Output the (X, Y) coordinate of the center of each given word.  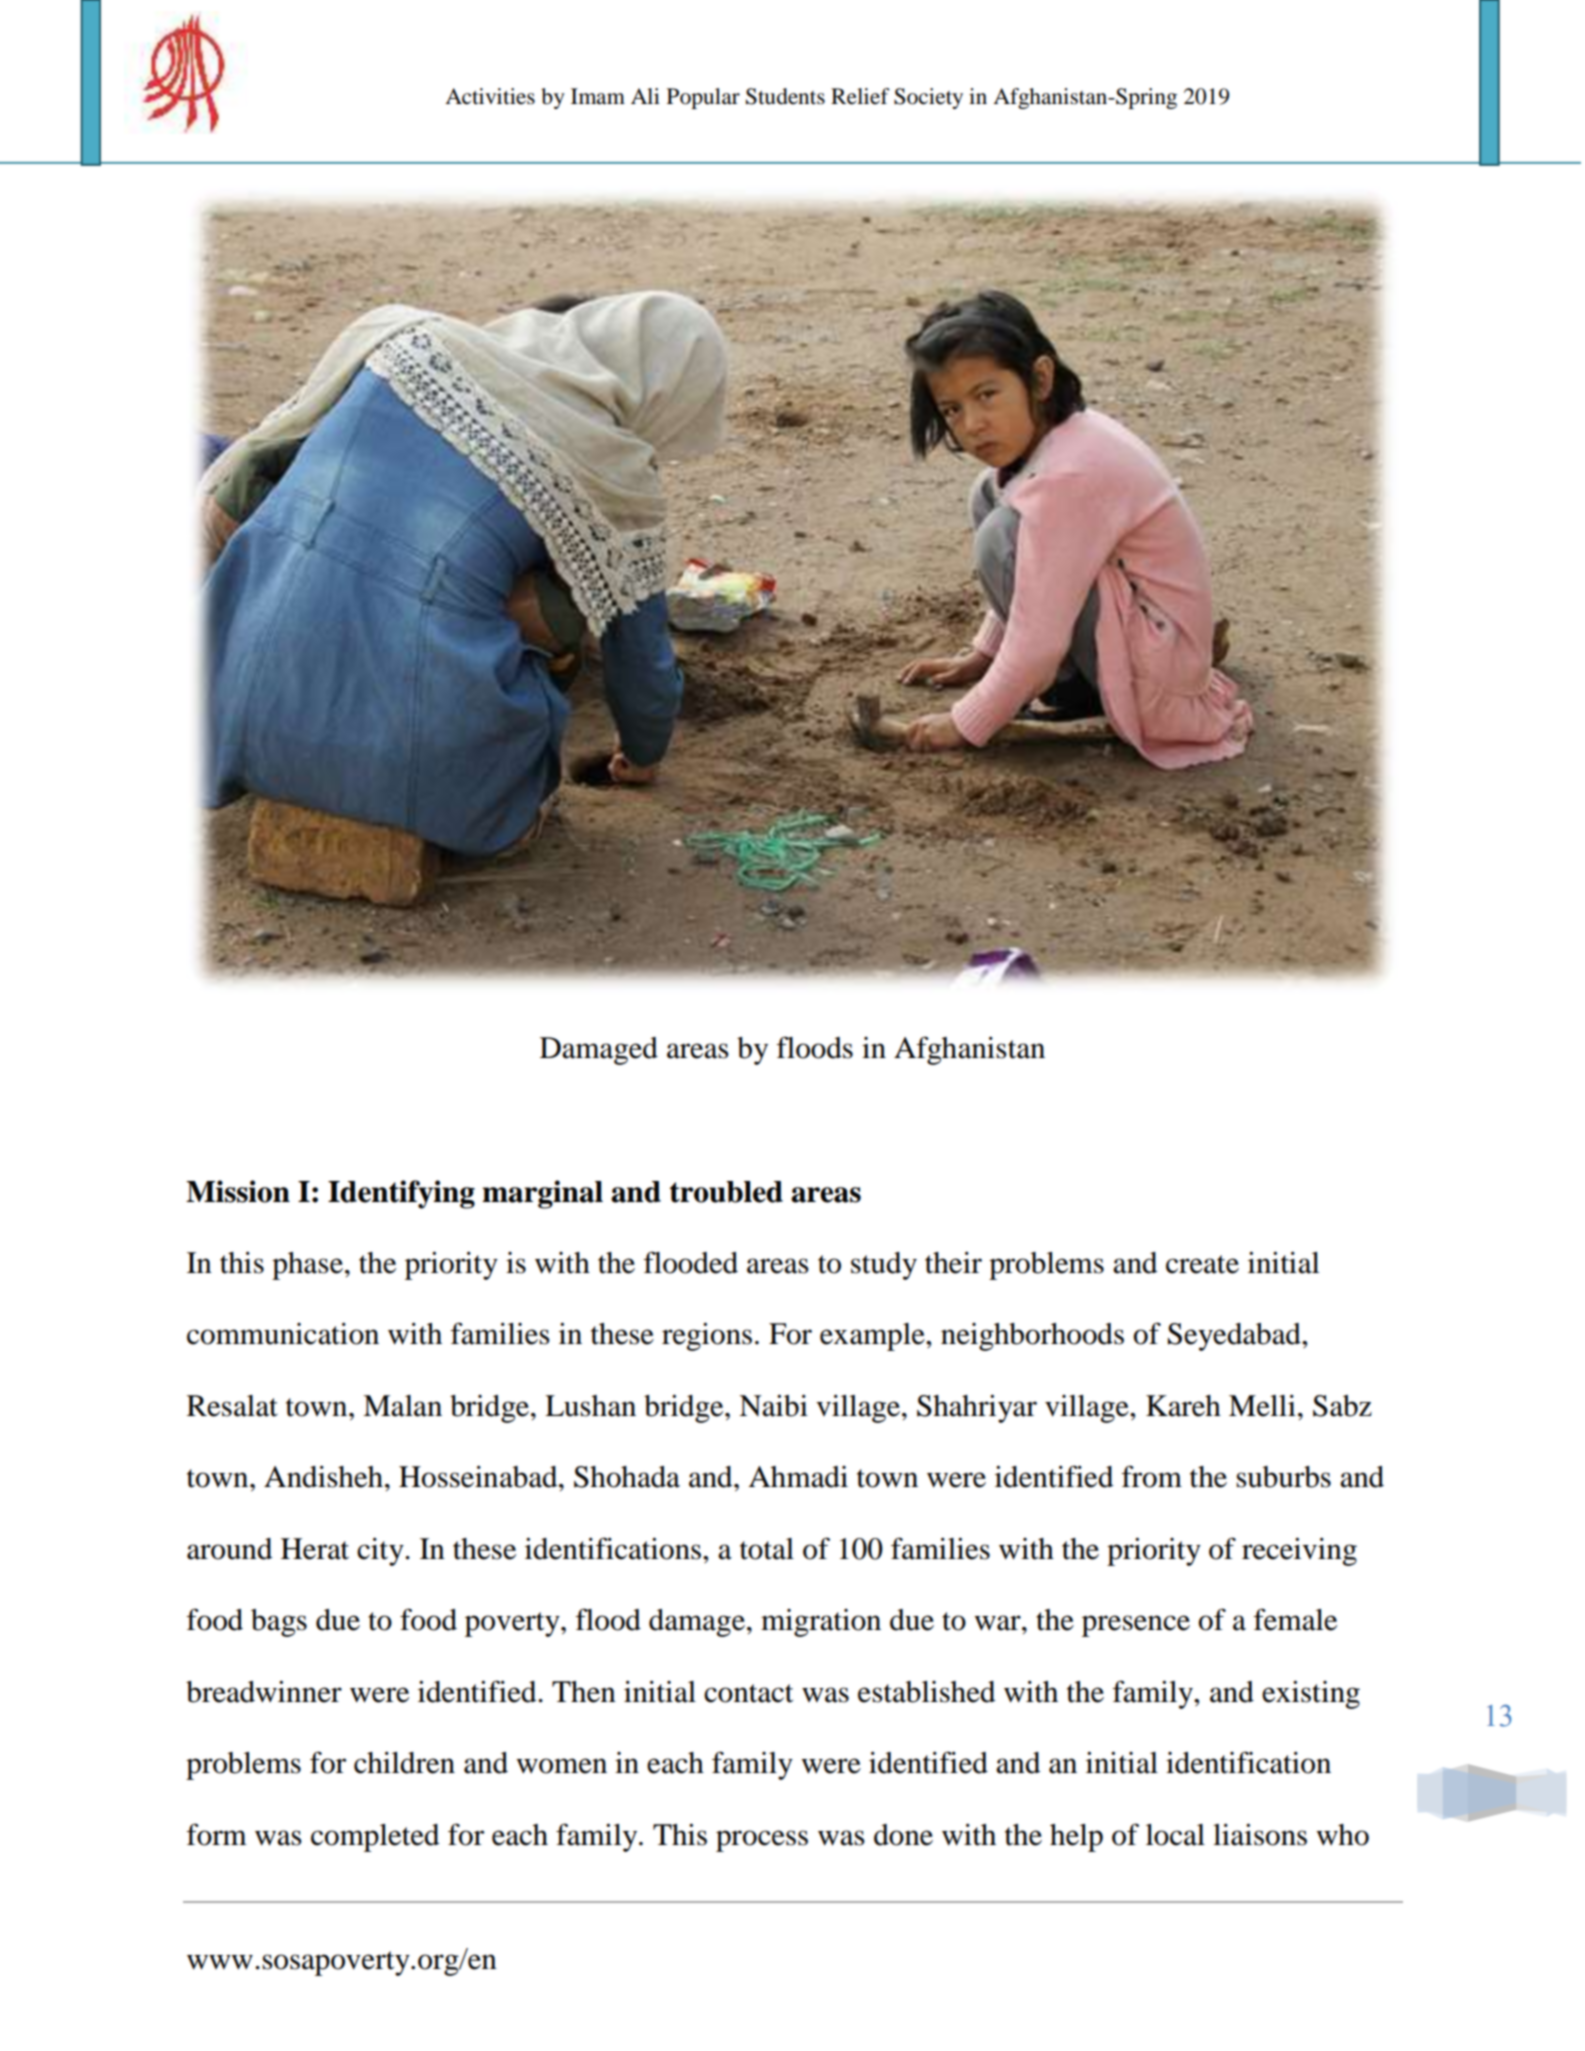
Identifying (401, 1194)
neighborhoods (1032, 1337)
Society (928, 98)
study (884, 1266)
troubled (726, 1192)
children (404, 1763)
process (762, 1841)
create (1202, 1264)
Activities (490, 96)
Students (785, 96)
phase (307, 1266)
